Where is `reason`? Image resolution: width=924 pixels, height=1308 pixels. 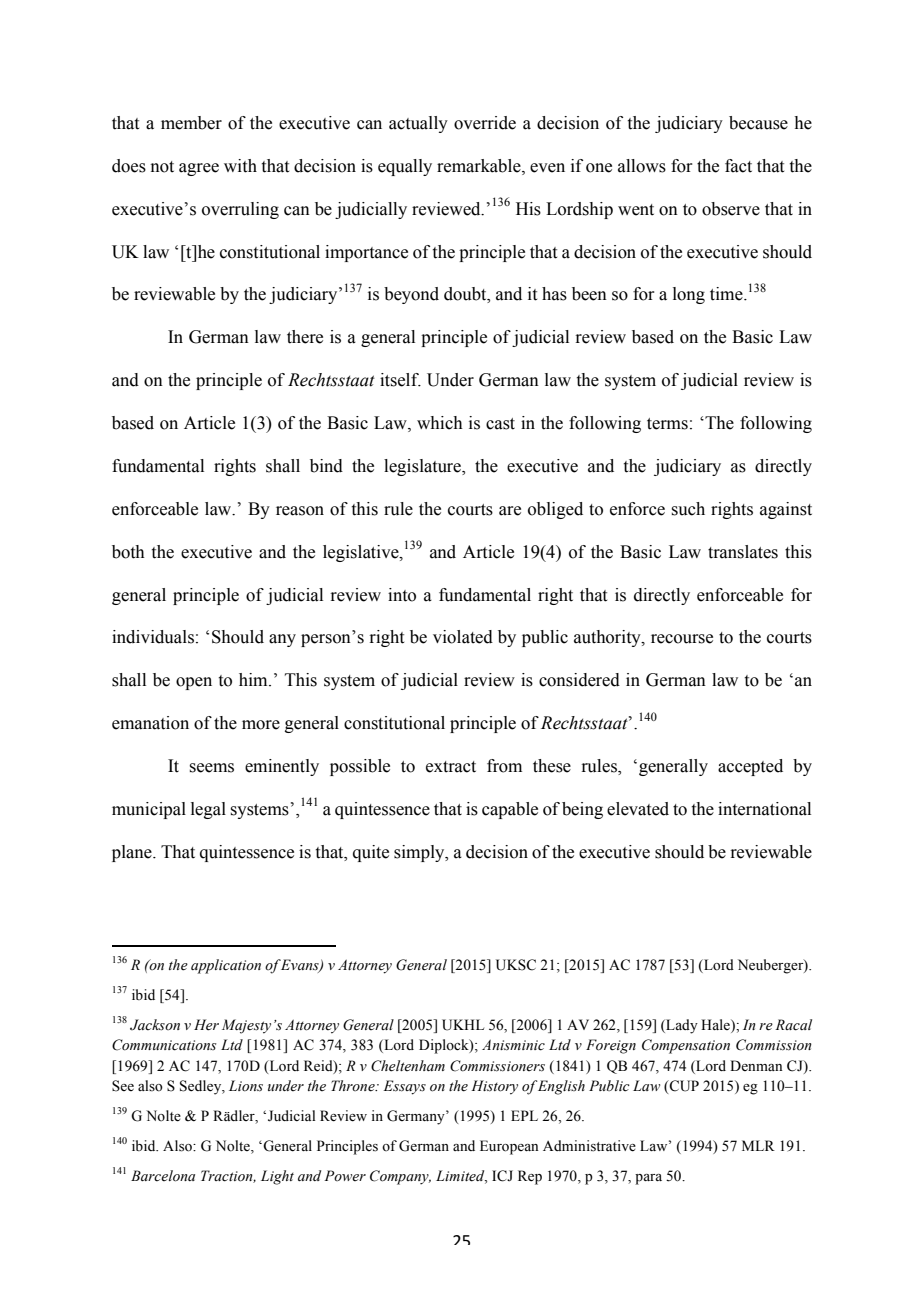
reason is located at coordinates (300, 511).
